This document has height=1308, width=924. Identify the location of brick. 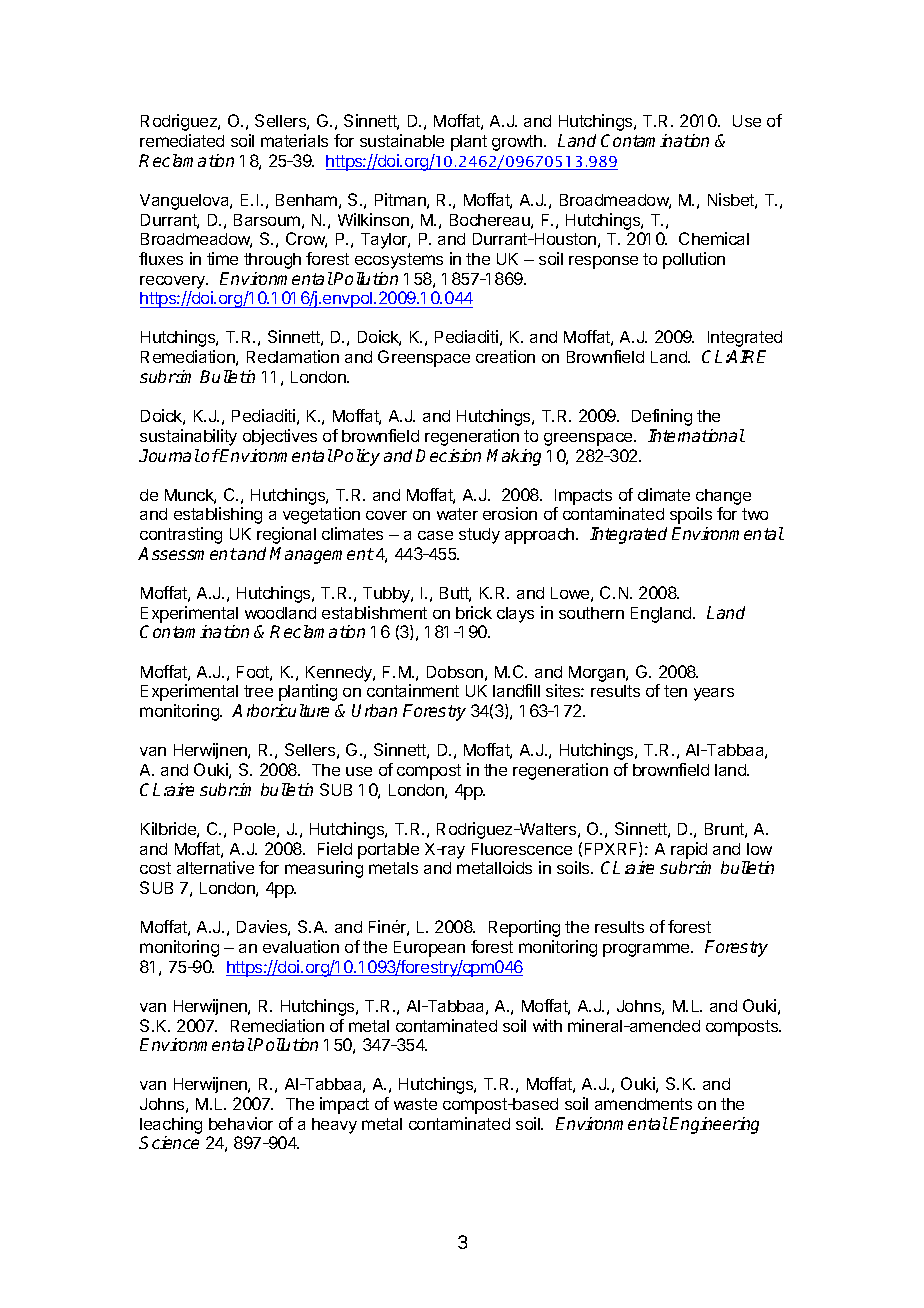
(474, 612).
